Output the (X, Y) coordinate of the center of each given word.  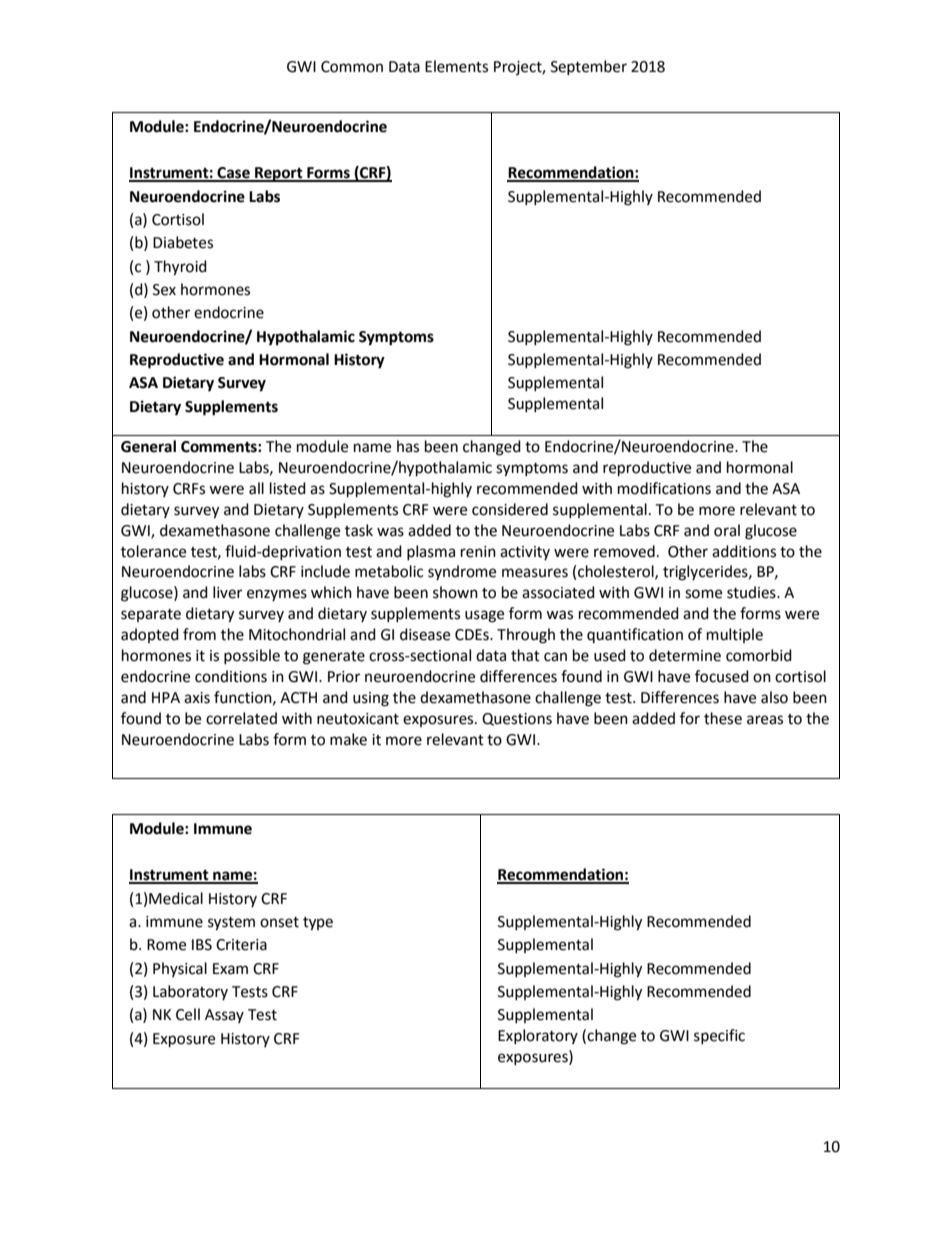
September (589, 67)
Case (233, 174)
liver (227, 592)
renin (478, 552)
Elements (456, 66)
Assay (224, 1016)
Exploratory (538, 1036)
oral (727, 530)
